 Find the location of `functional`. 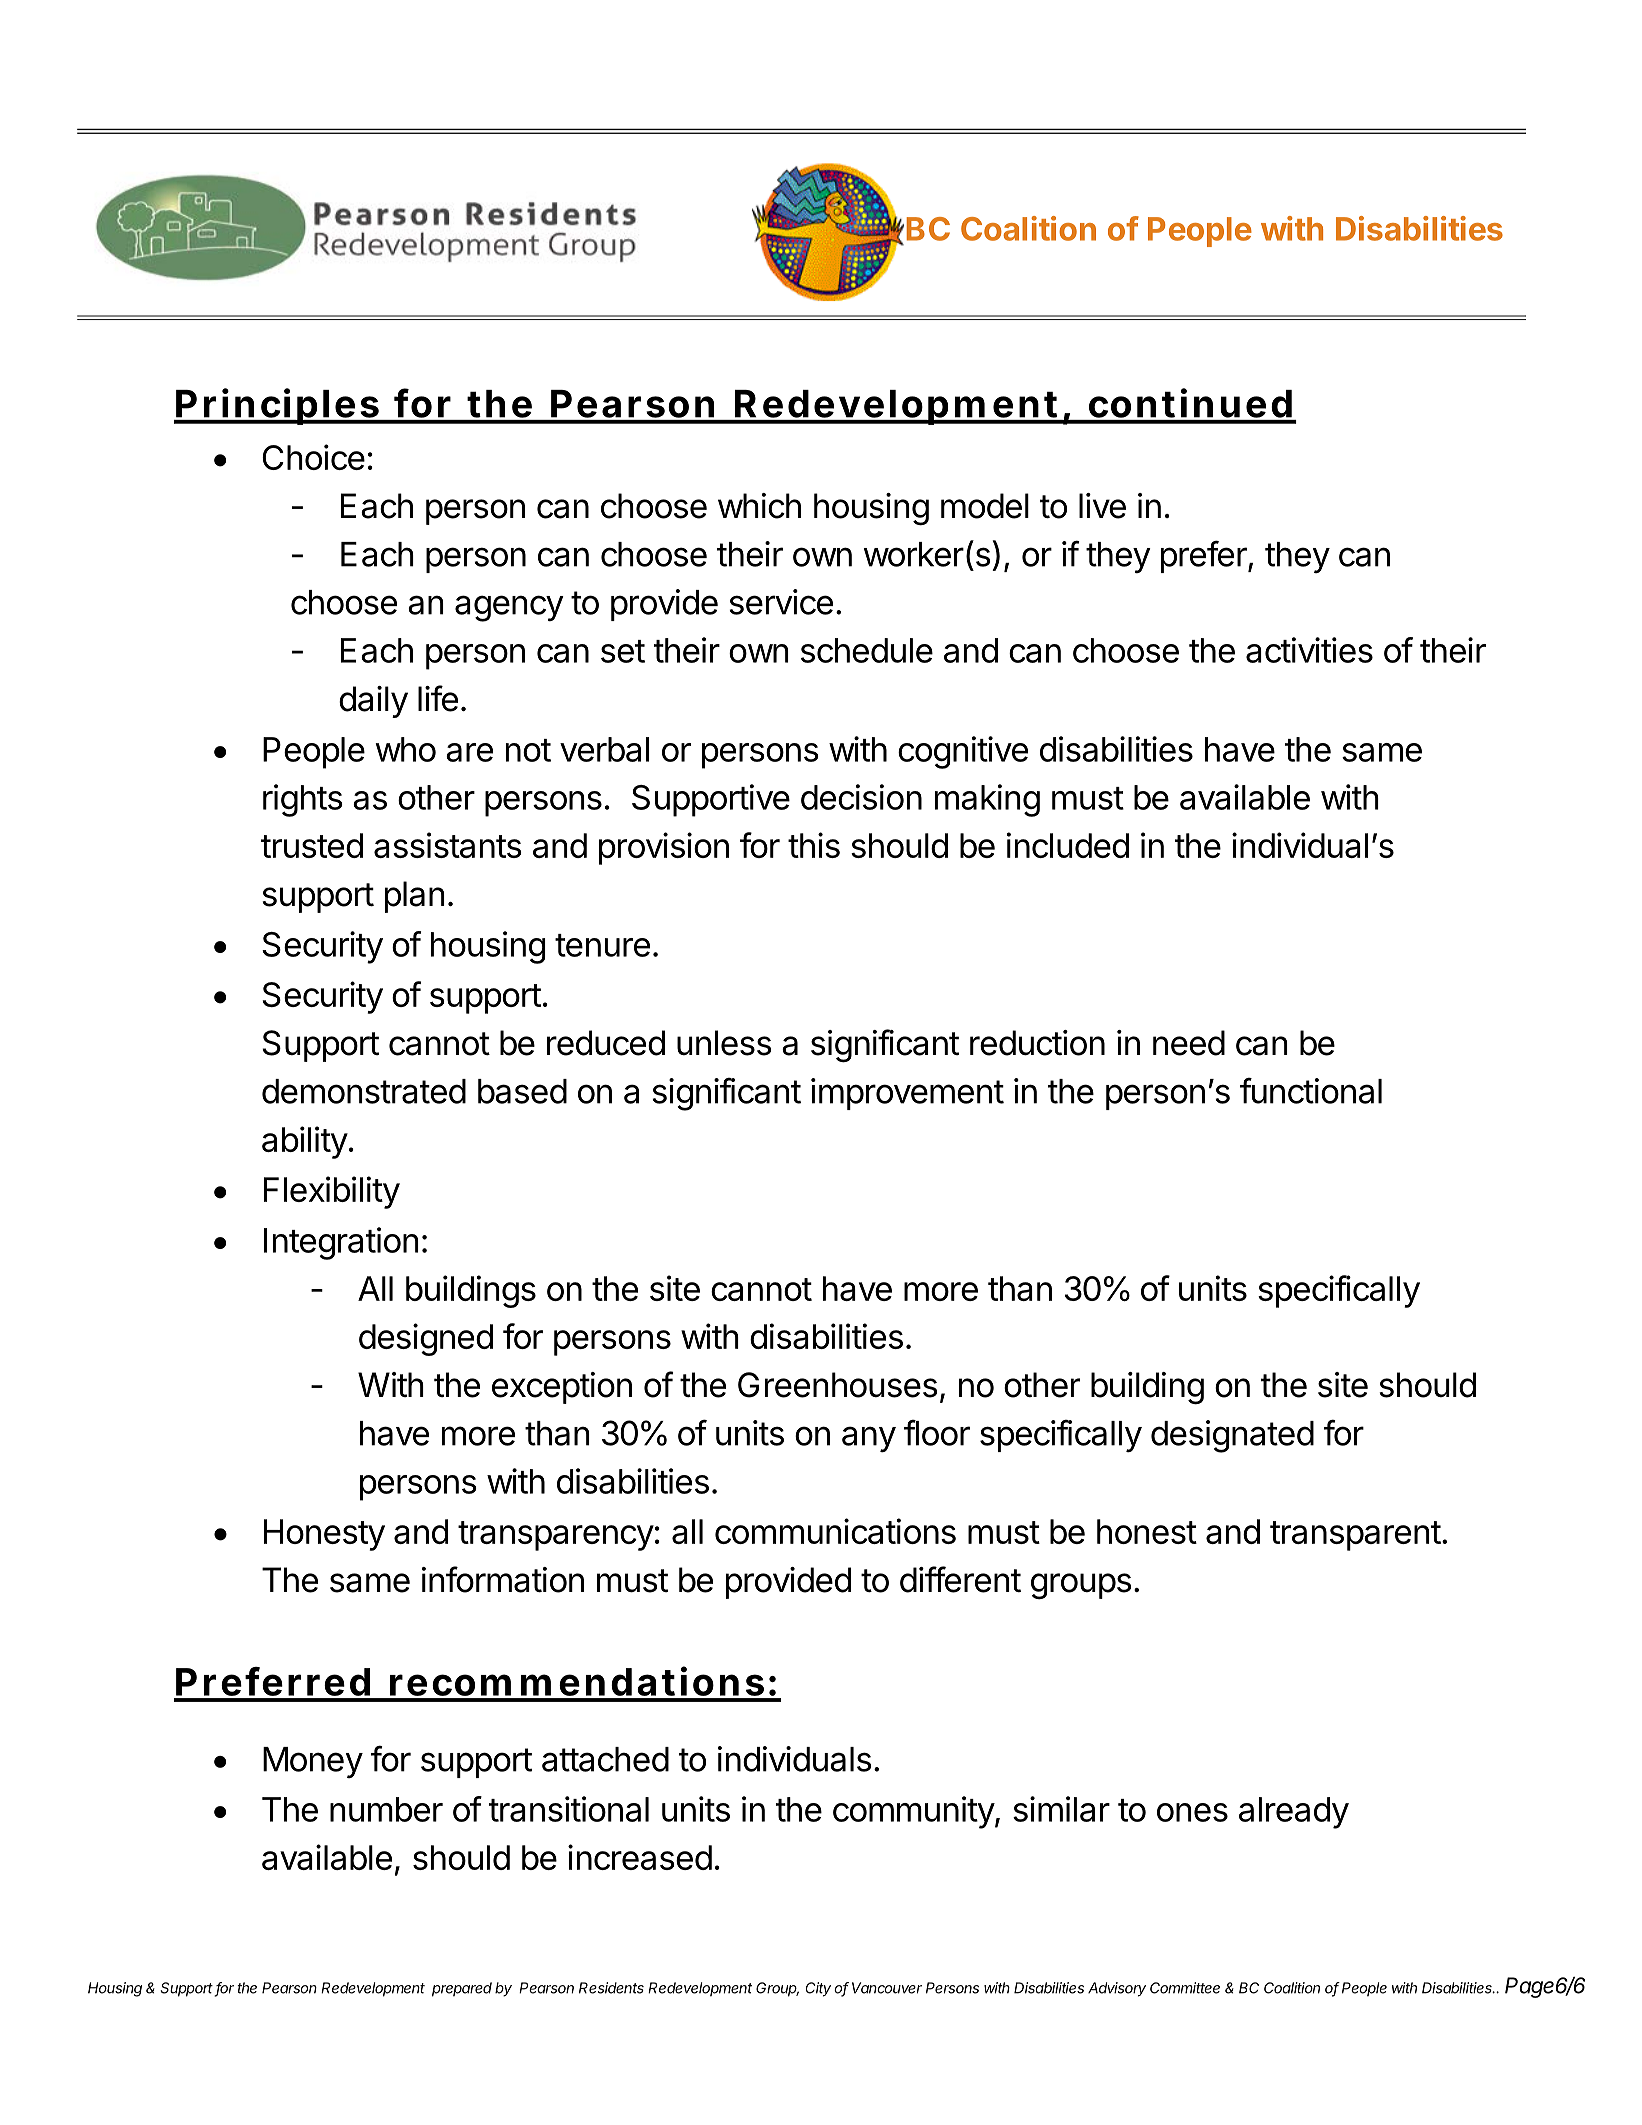

functional is located at coordinates (1311, 1091).
